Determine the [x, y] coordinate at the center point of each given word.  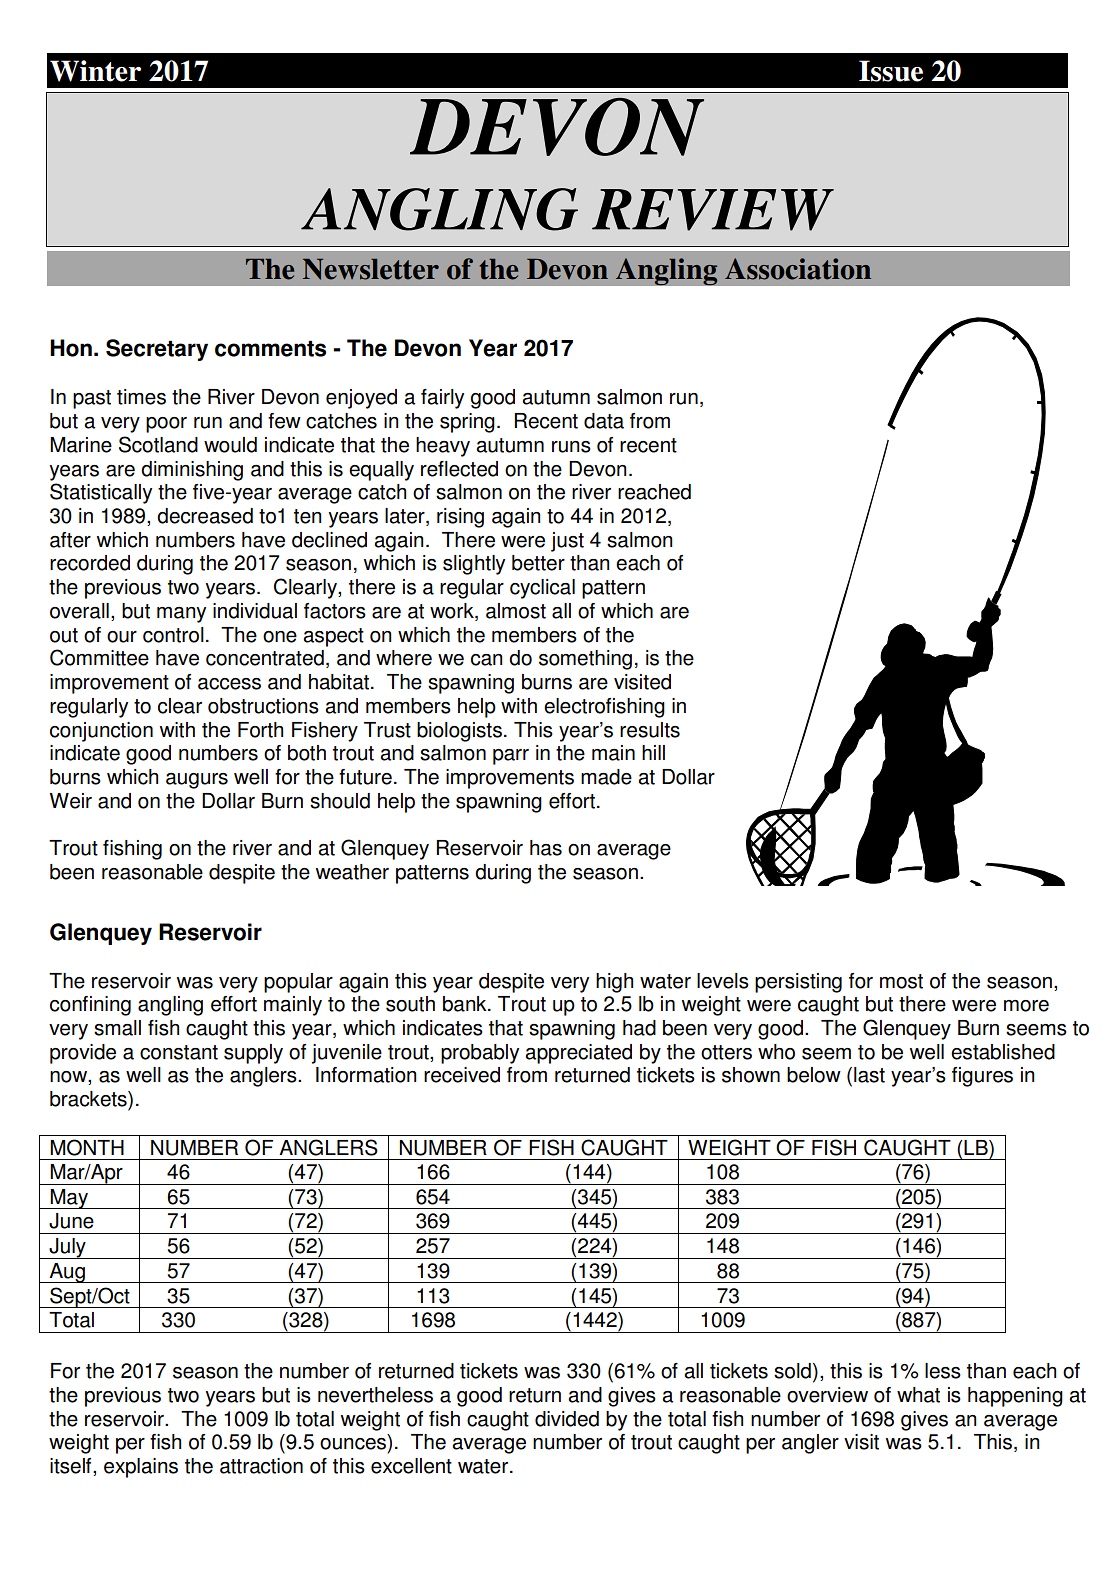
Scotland [158, 444]
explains [141, 1468]
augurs [197, 781]
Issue [891, 71]
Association [798, 269]
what [918, 1395]
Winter [95, 71]
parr [511, 757]
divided [567, 1419]
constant [179, 1052]
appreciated [578, 1054]
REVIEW [713, 210]
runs [571, 447]
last [869, 1075]
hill [653, 752]
